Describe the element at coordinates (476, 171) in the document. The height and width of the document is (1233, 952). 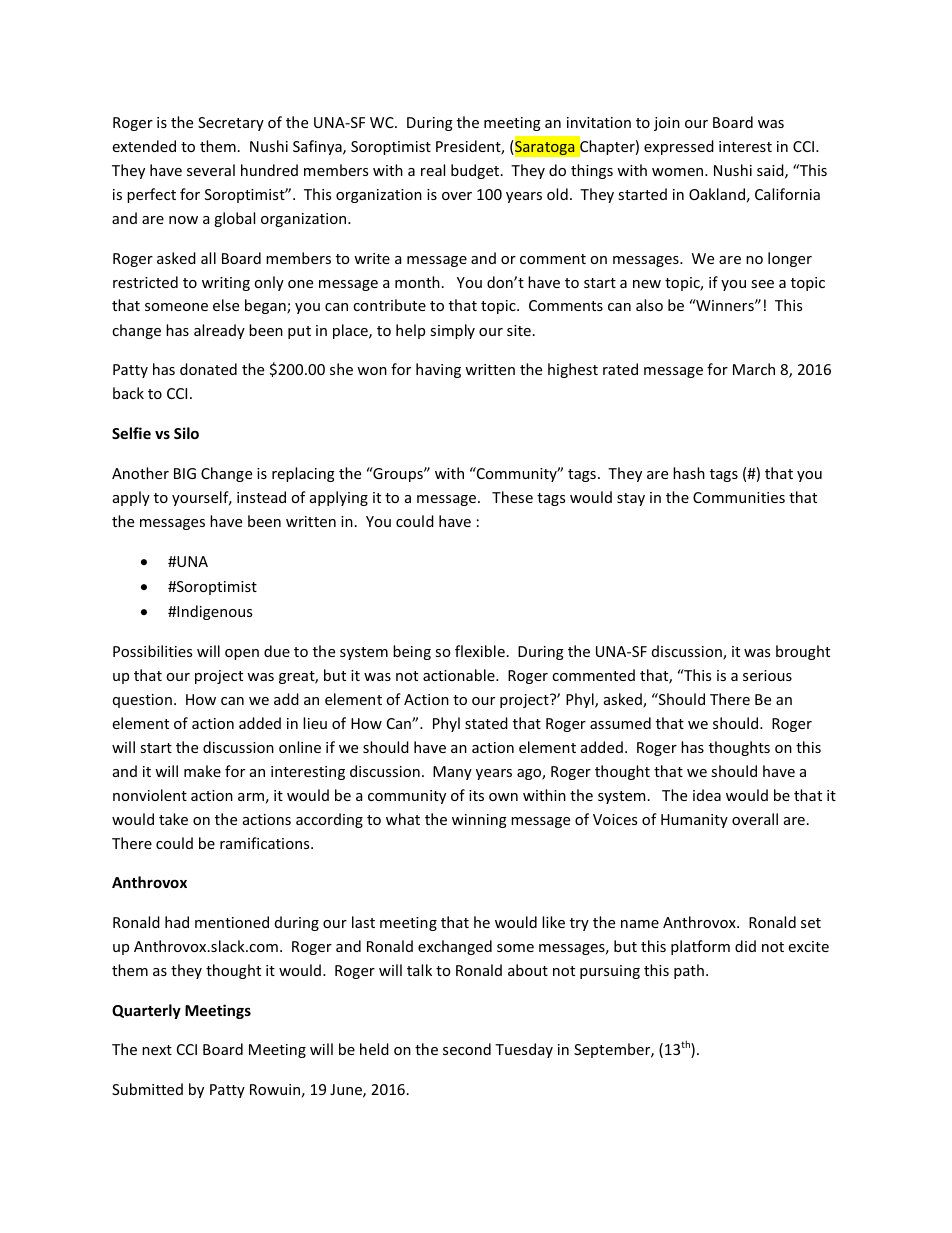
I see `budget` at that location.
